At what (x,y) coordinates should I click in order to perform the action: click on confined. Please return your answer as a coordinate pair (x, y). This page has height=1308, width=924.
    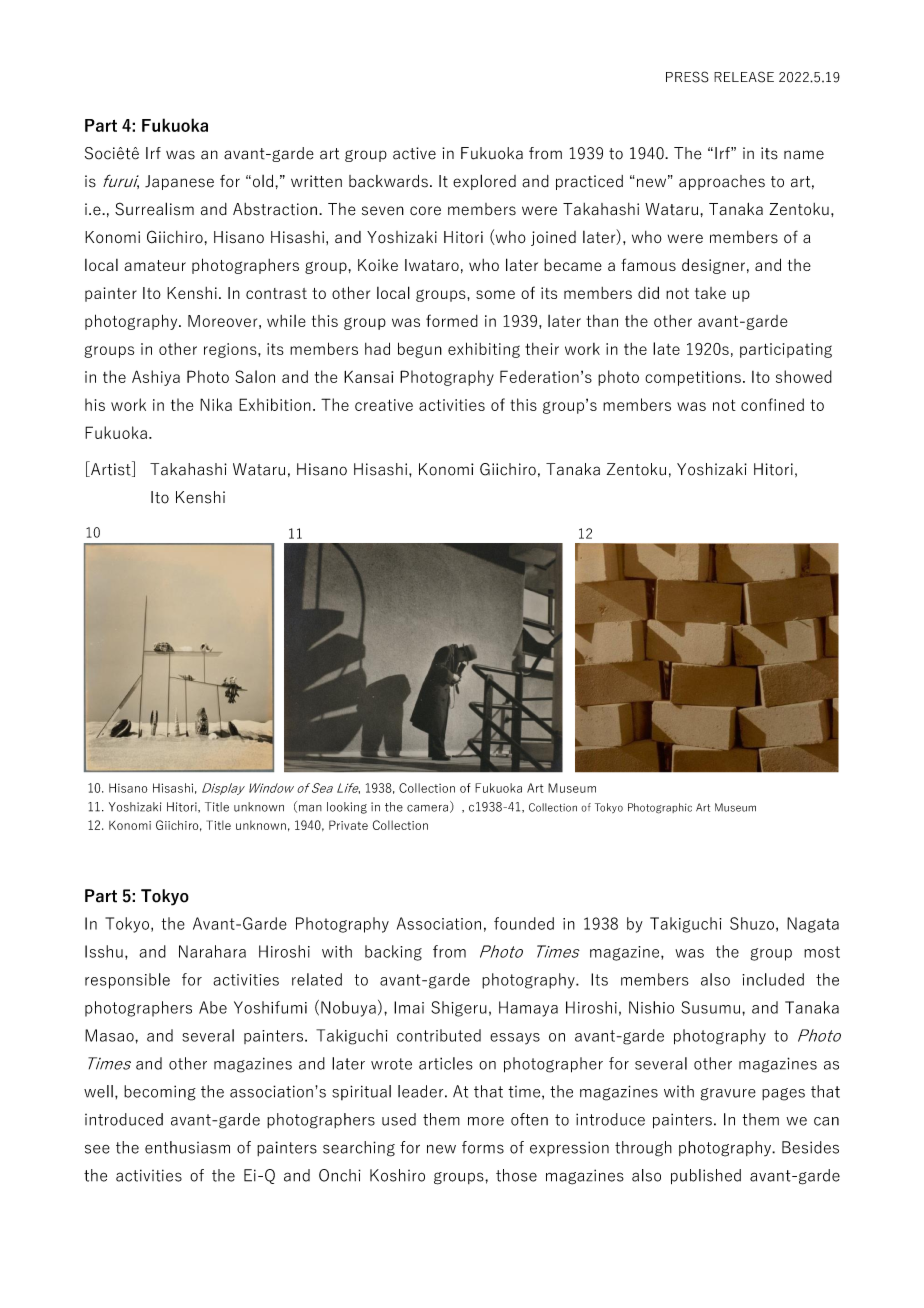
    Looking at the image, I should click on (772, 404).
